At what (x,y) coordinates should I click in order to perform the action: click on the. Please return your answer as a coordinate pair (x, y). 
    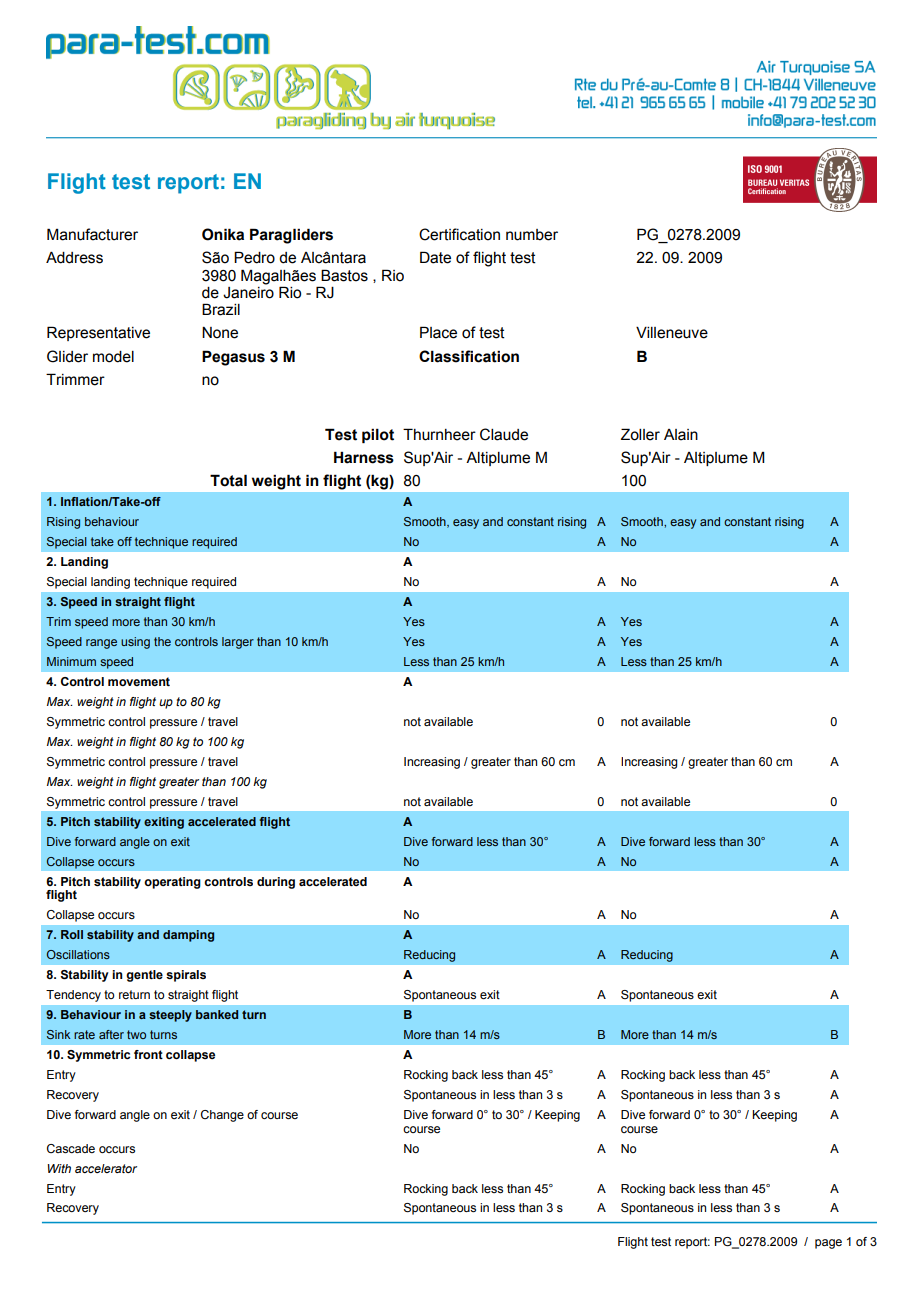
    Looking at the image, I should click on (162, 641).
